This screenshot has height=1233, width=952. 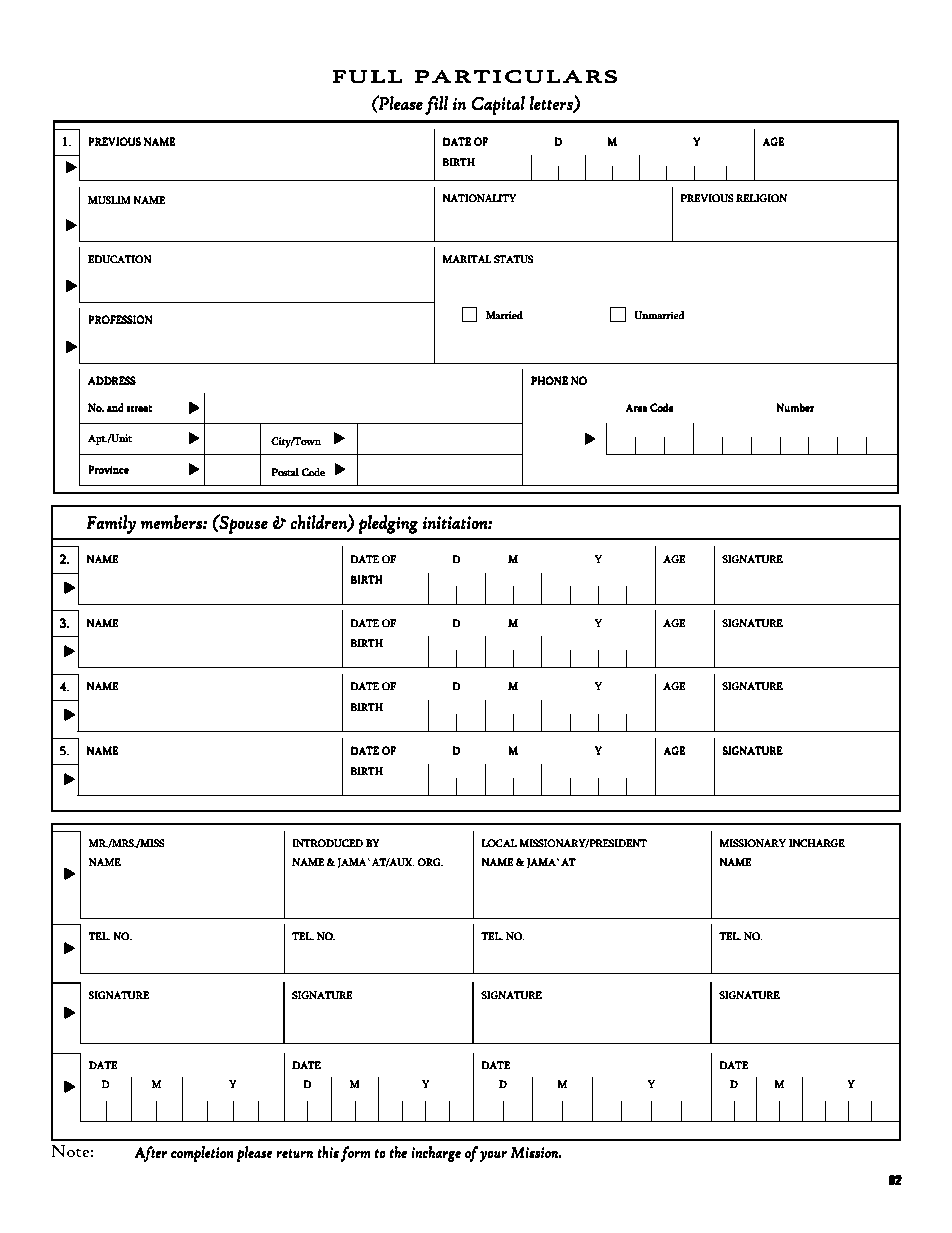 I want to click on Postal, so click(x=285, y=472).
